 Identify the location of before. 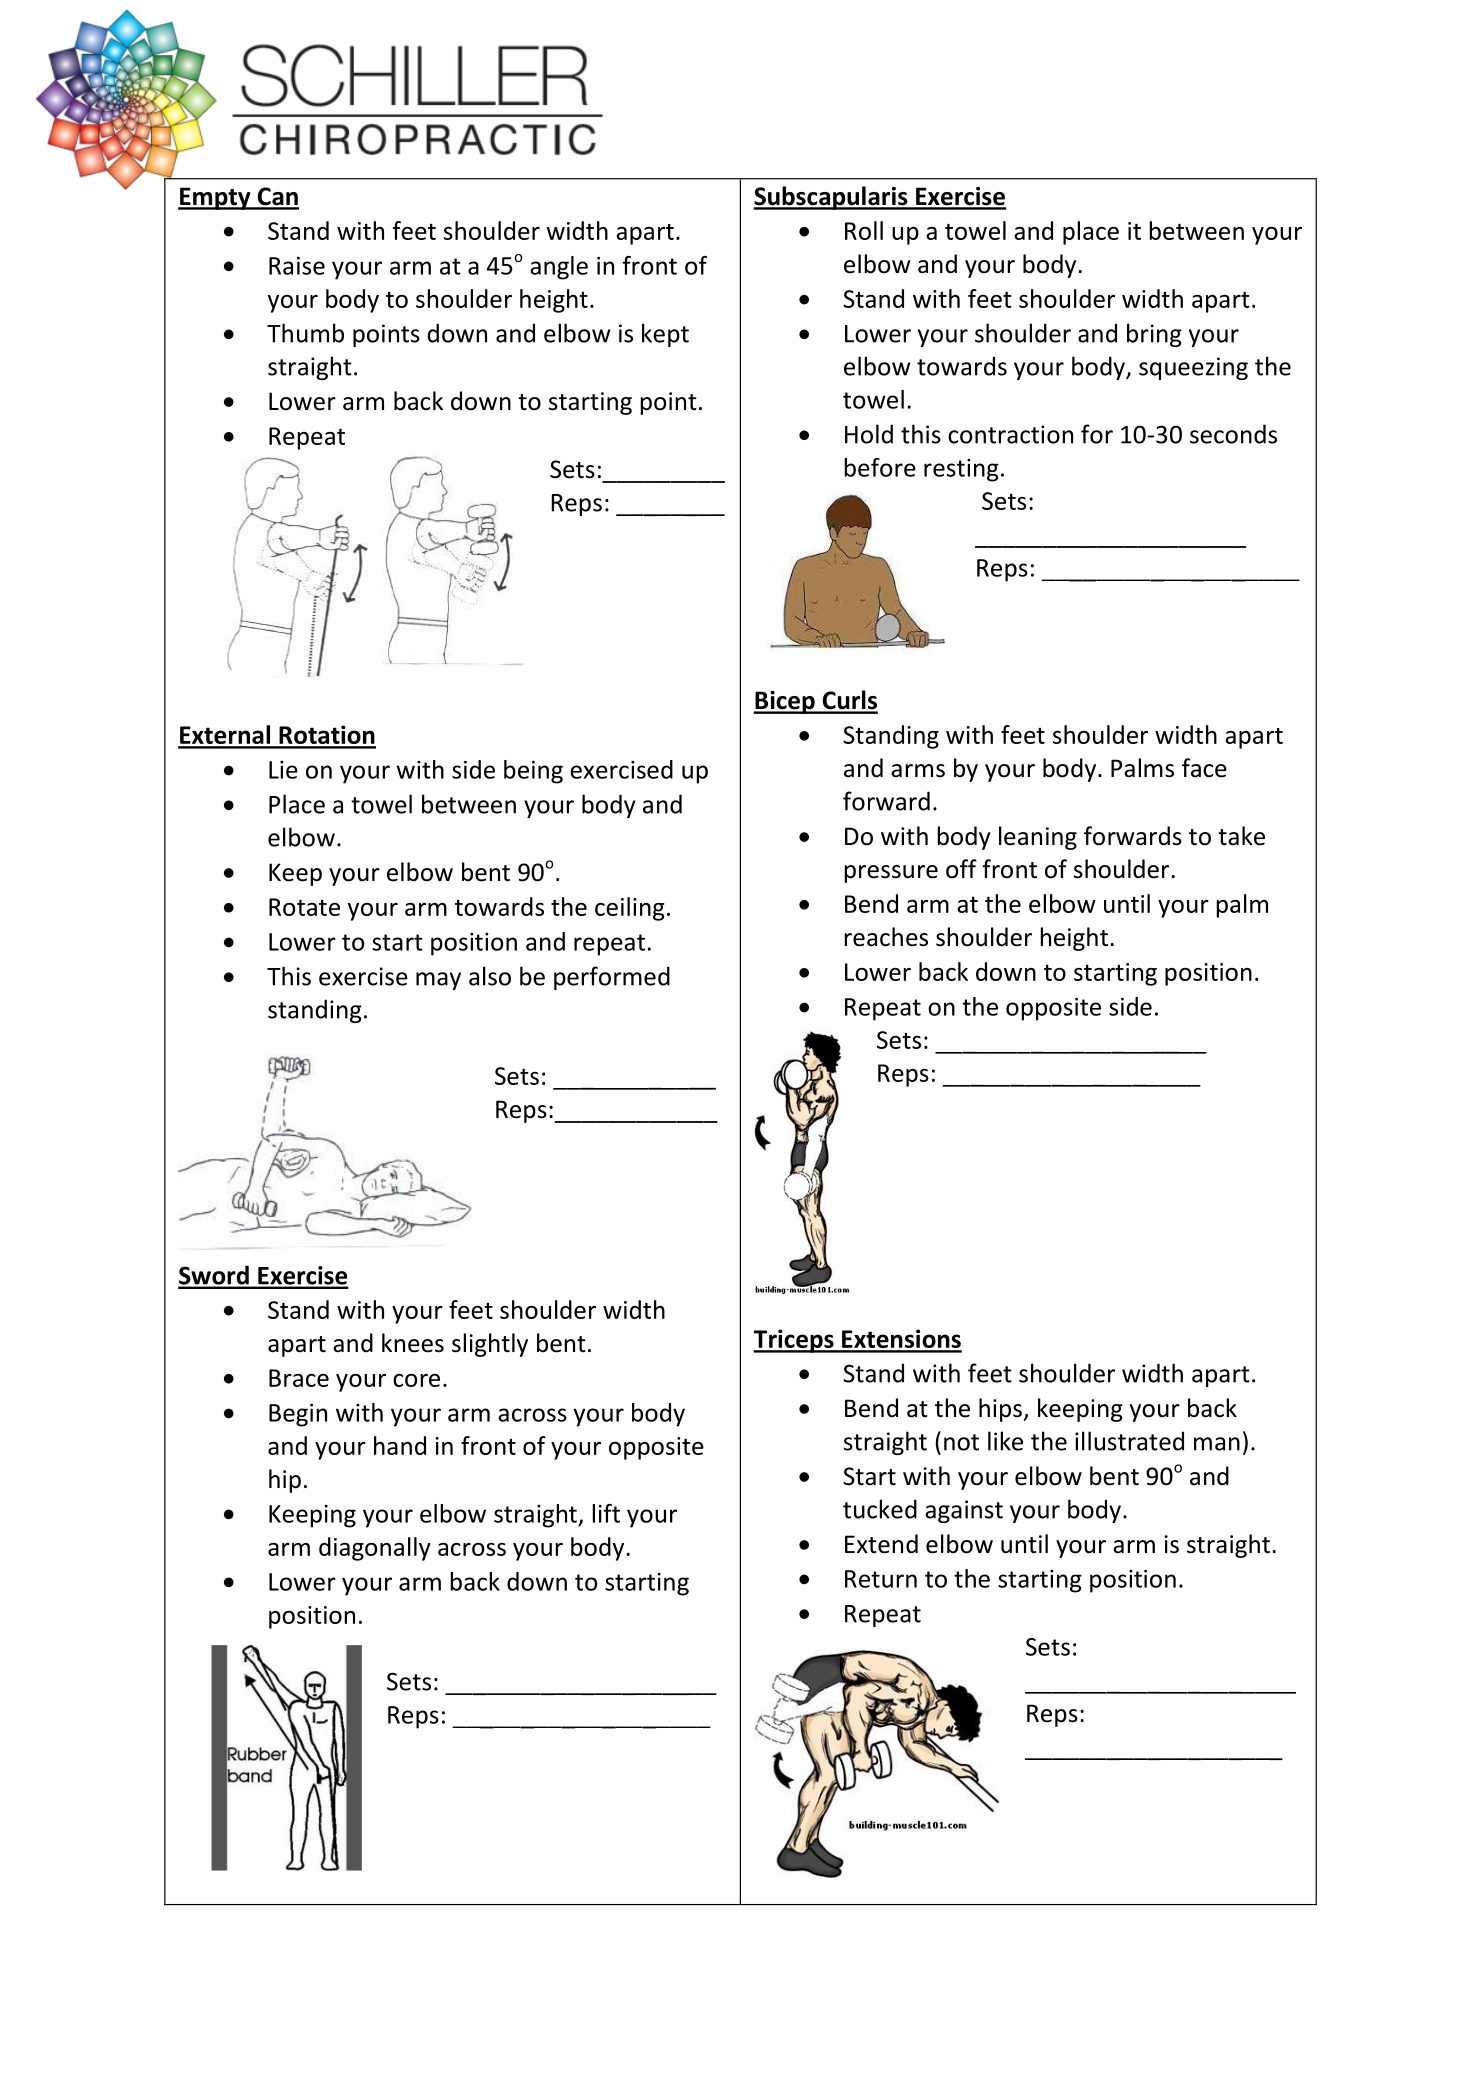
(880, 467).
